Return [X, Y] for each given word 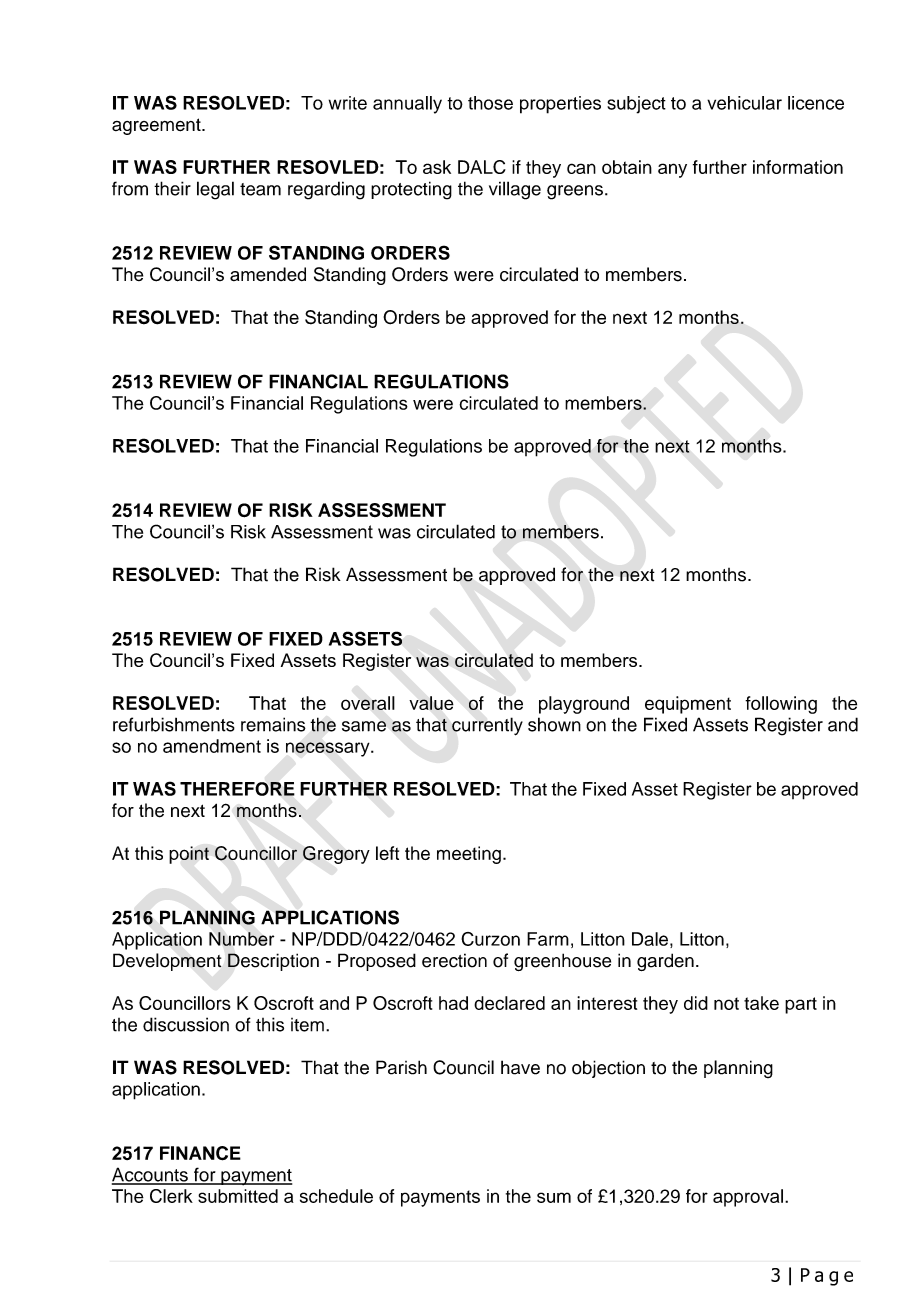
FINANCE [200, 1153]
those [490, 103]
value [431, 703]
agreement [157, 126]
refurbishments [174, 724]
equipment [688, 705]
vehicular [744, 103]
